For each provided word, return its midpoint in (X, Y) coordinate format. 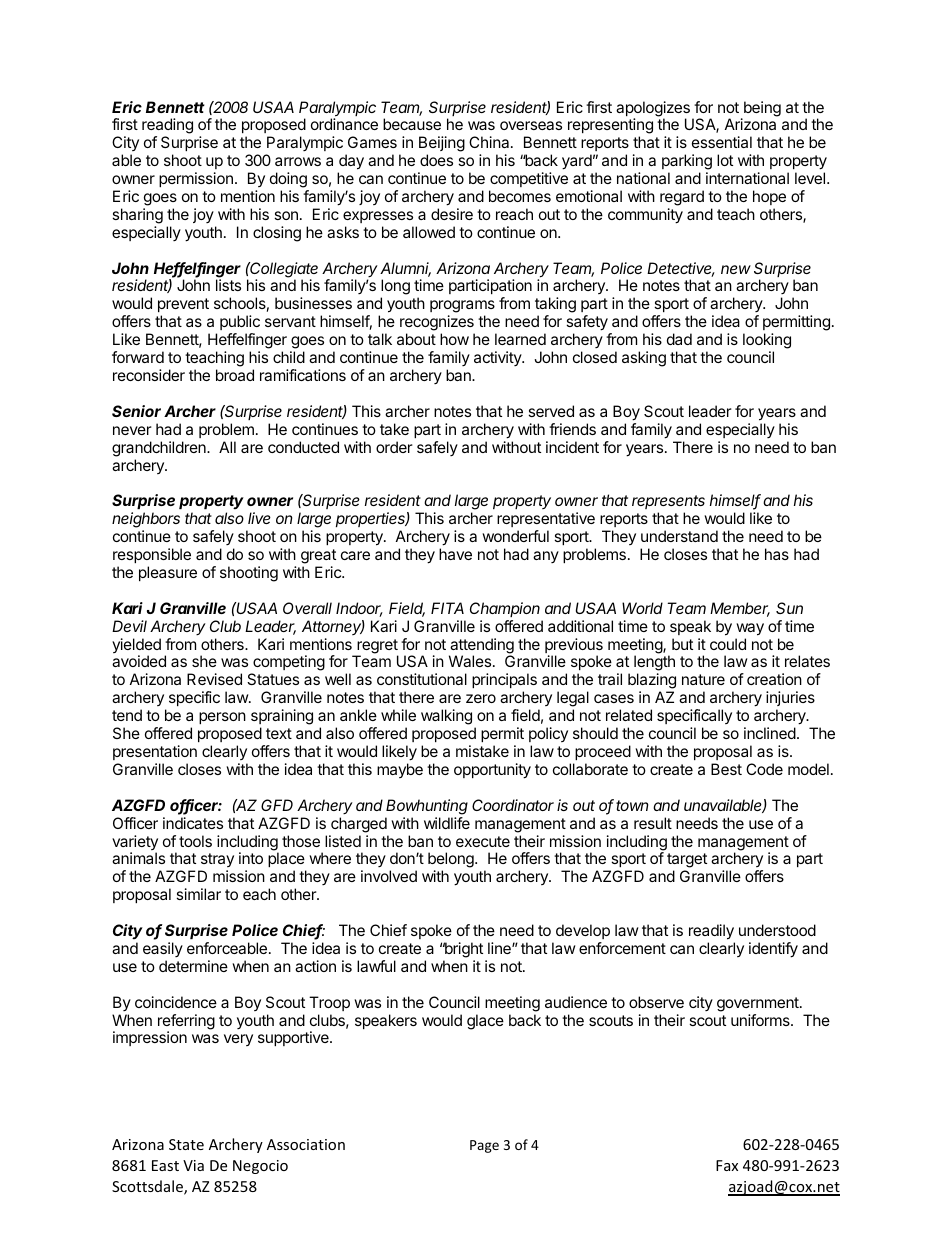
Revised (214, 679)
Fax (727, 1165)
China (490, 142)
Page (484, 1146)
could (728, 644)
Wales (470, 661)
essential (722, 142)
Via (193, 1165)
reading (167, 127)
